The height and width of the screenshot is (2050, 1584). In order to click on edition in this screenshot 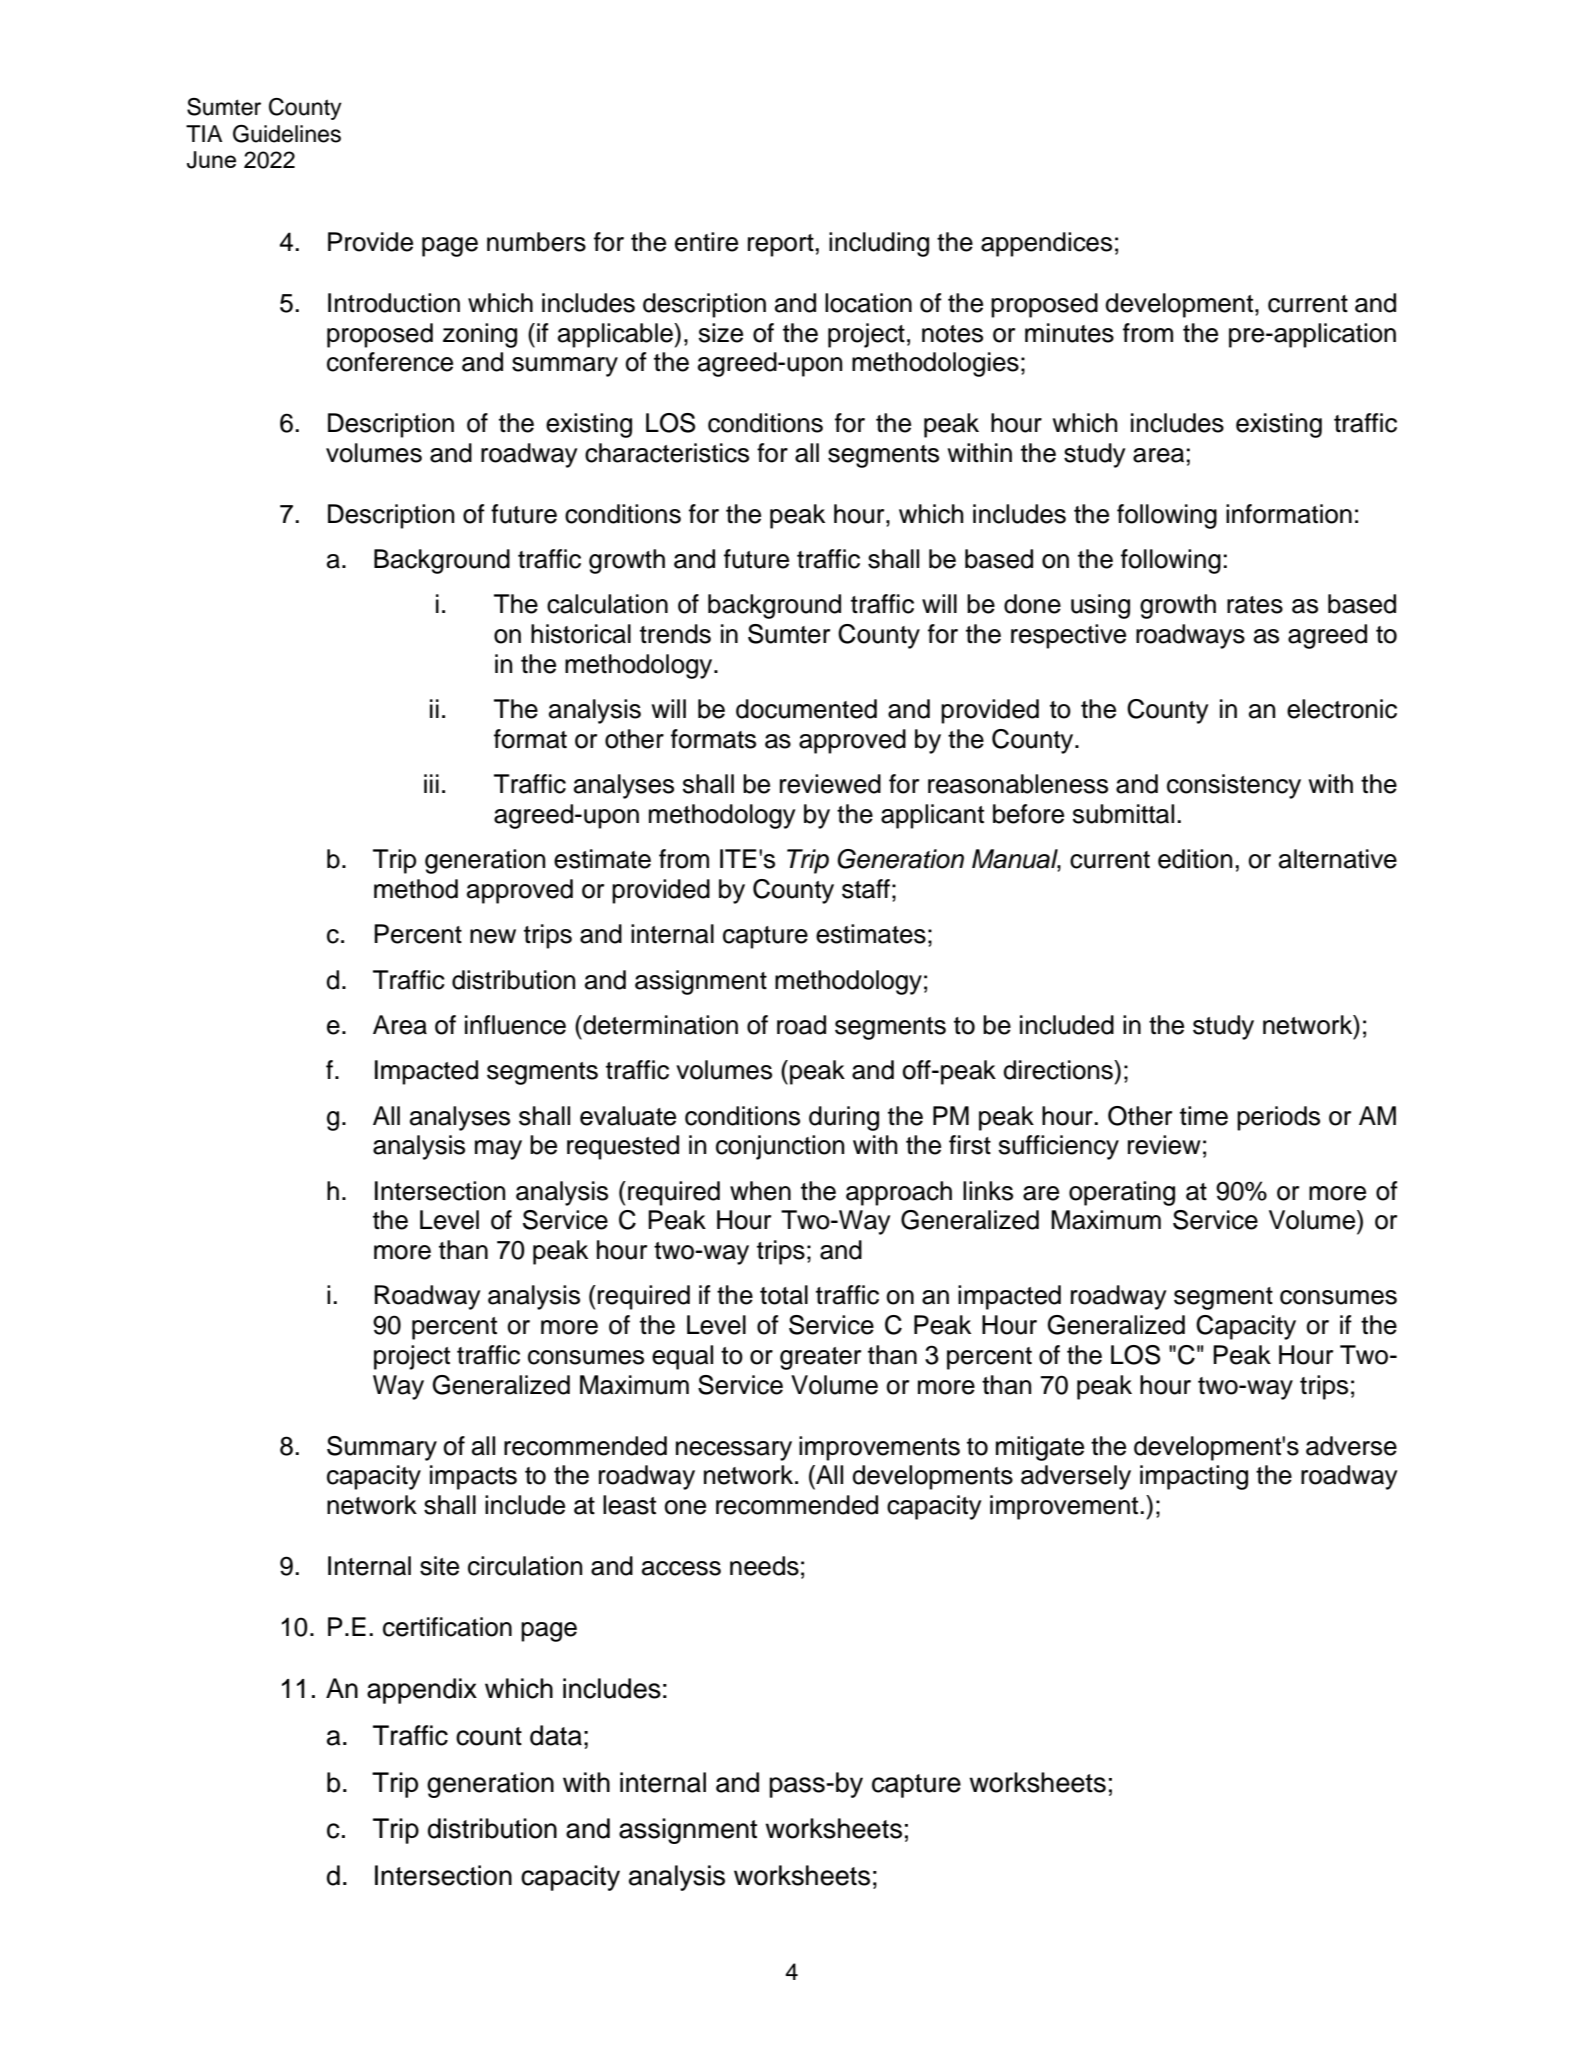, I will do `click(1195, 859)`.
